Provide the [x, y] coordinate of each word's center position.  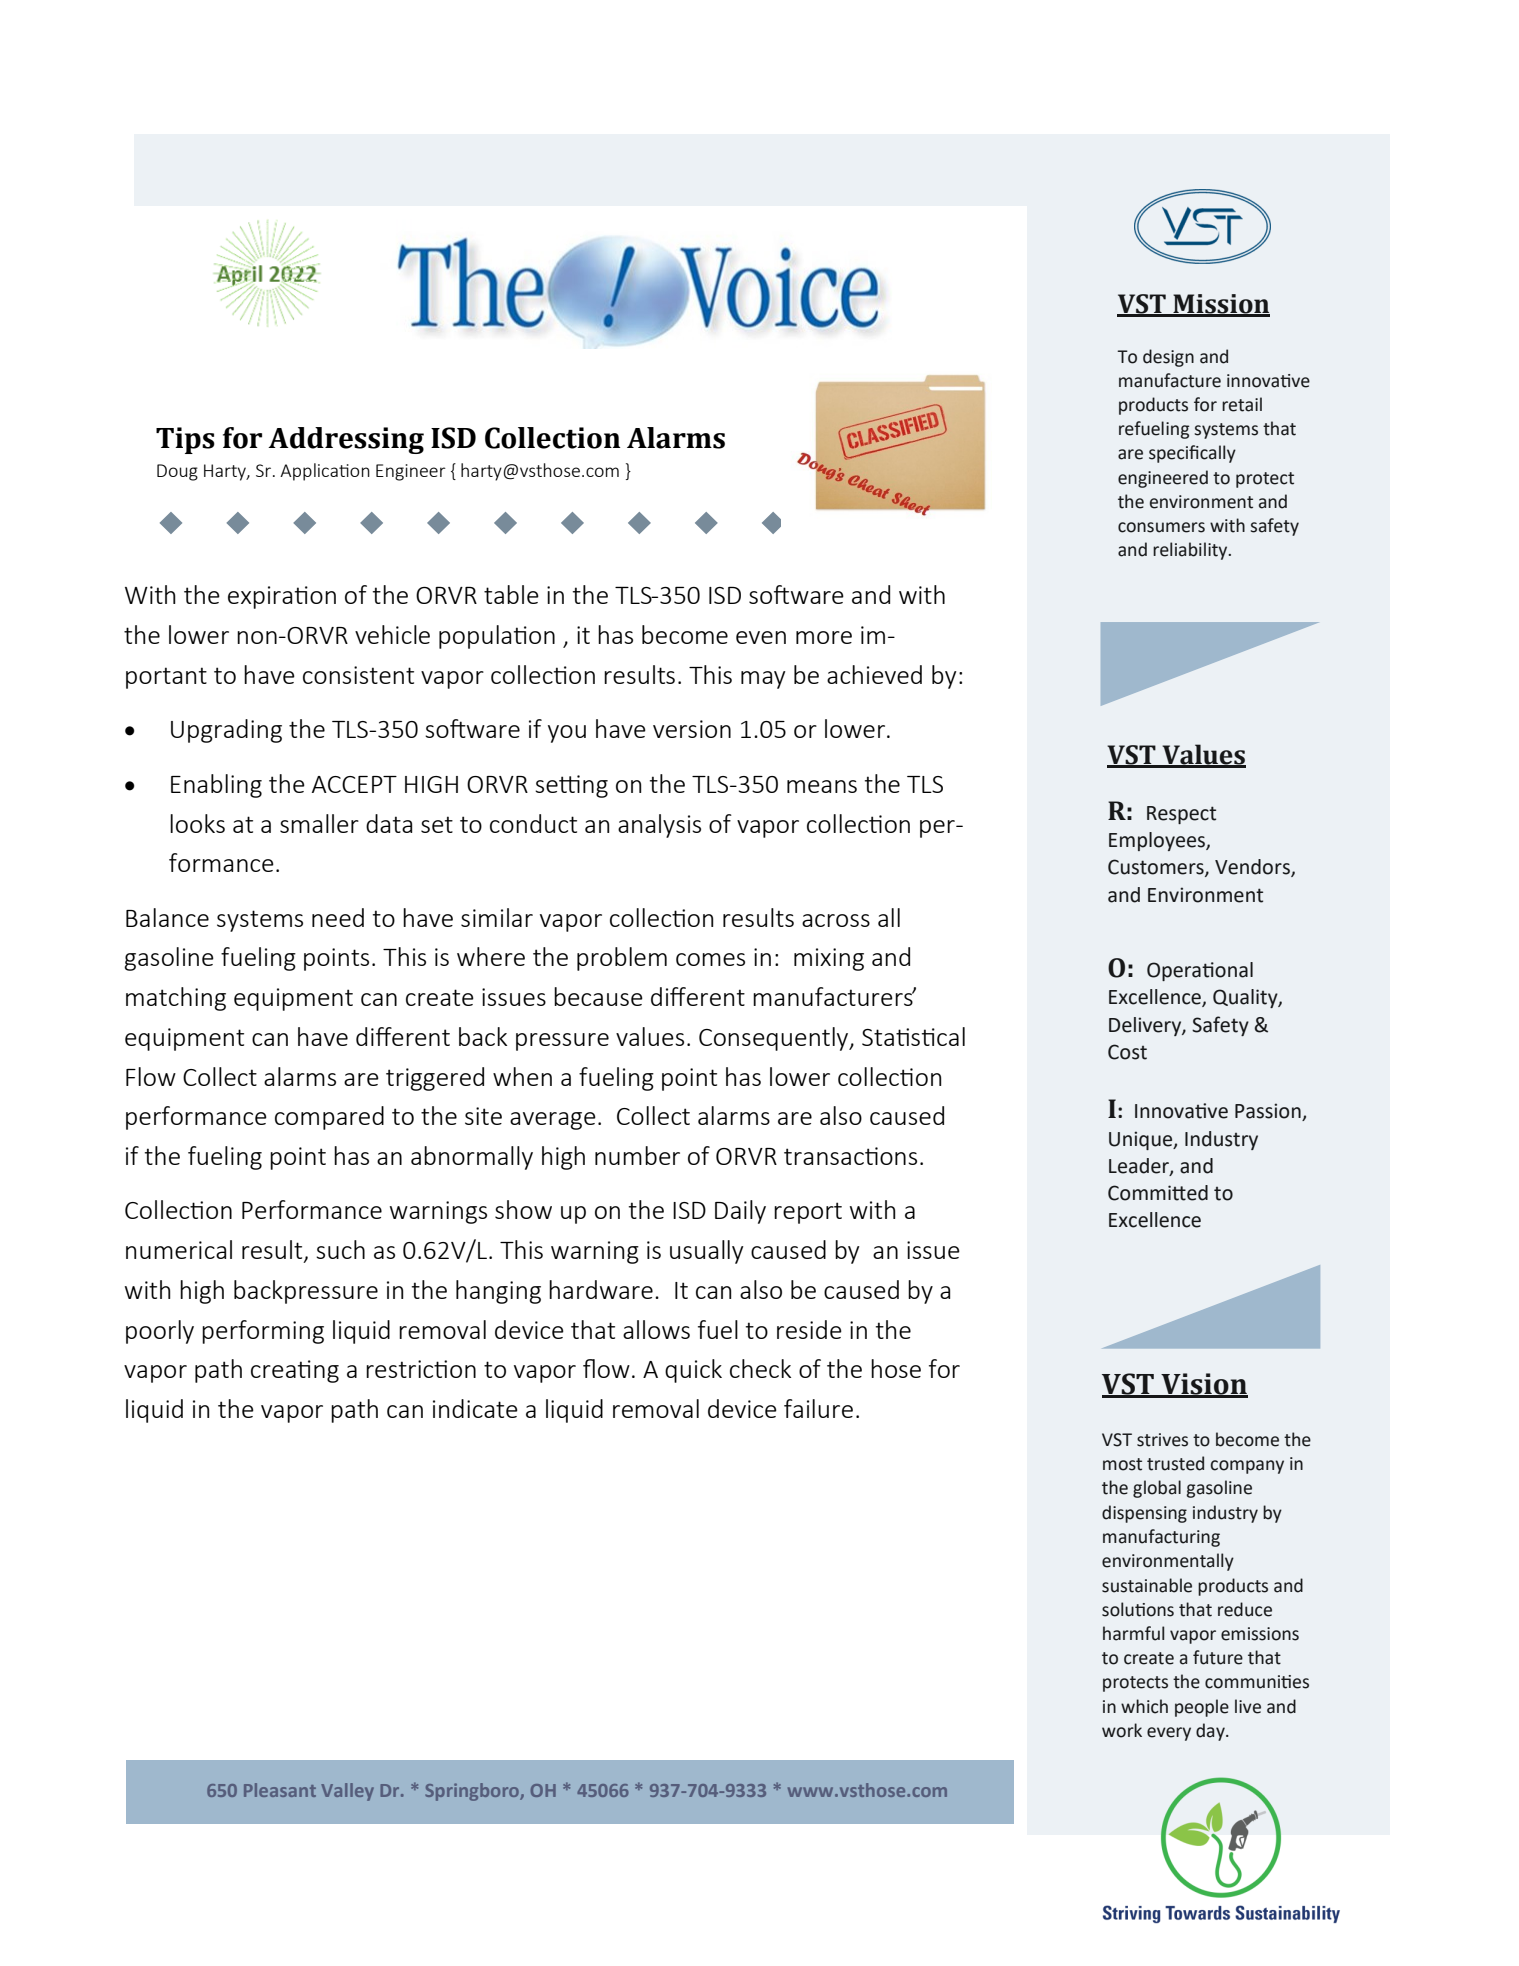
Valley [347, 1792]
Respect [1181, 815]
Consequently [775, 1039]
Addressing [346, 440]
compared [329, 1118]
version [692, 729]
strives [1162, 1440]
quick [693, 1371]
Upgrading [226, 731]
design [1168, 358]
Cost [1127, 1052]
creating [295, 1371]
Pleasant [280, 1790]
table [511, 594]
